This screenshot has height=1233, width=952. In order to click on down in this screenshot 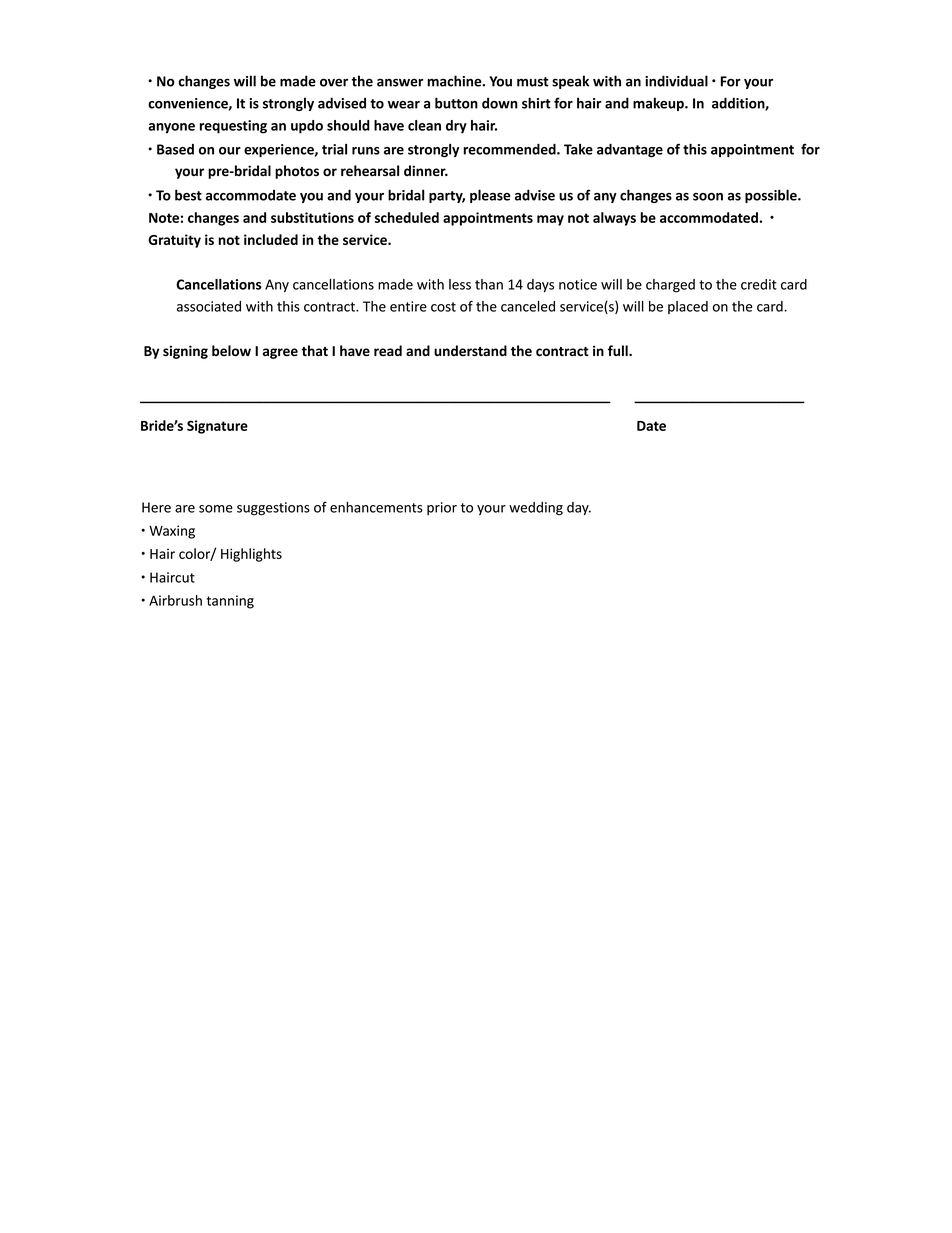, I will do `click(500, 103)`.
